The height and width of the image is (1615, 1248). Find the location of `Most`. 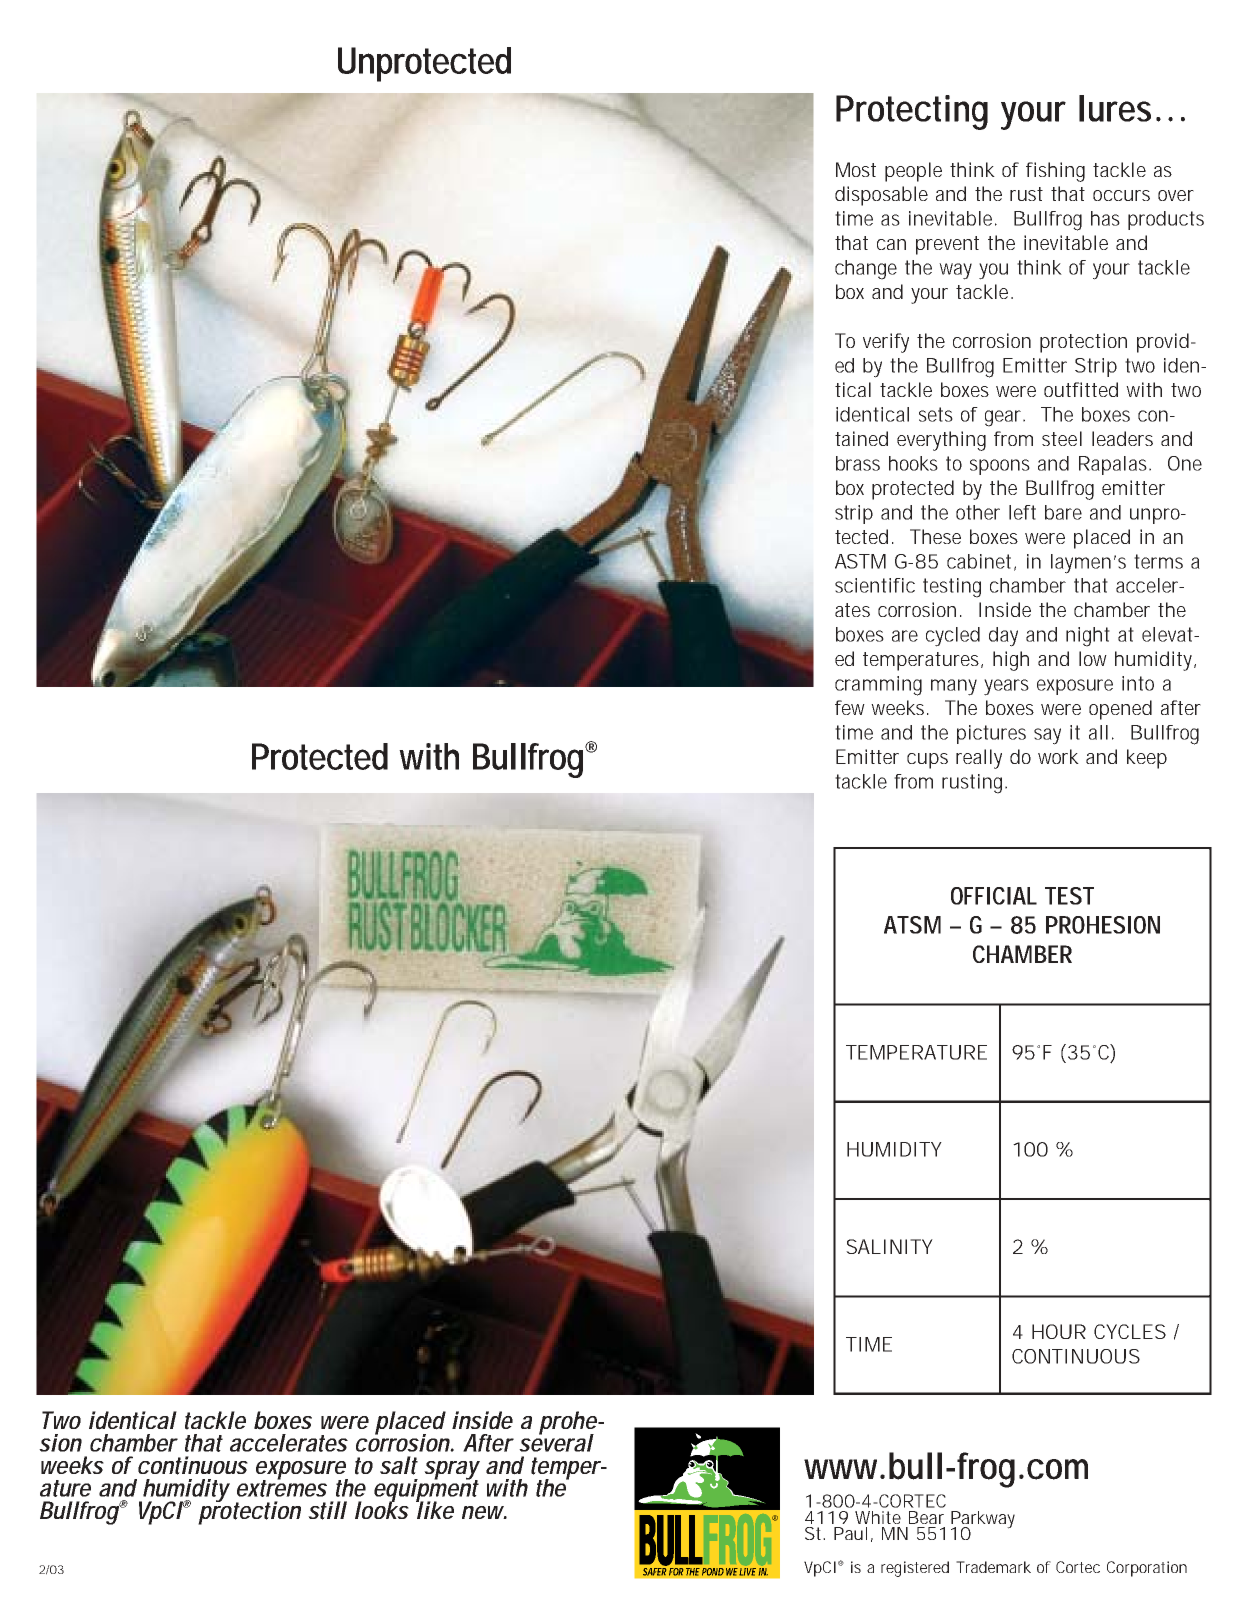

Most is located at coordinates (856, 169).
